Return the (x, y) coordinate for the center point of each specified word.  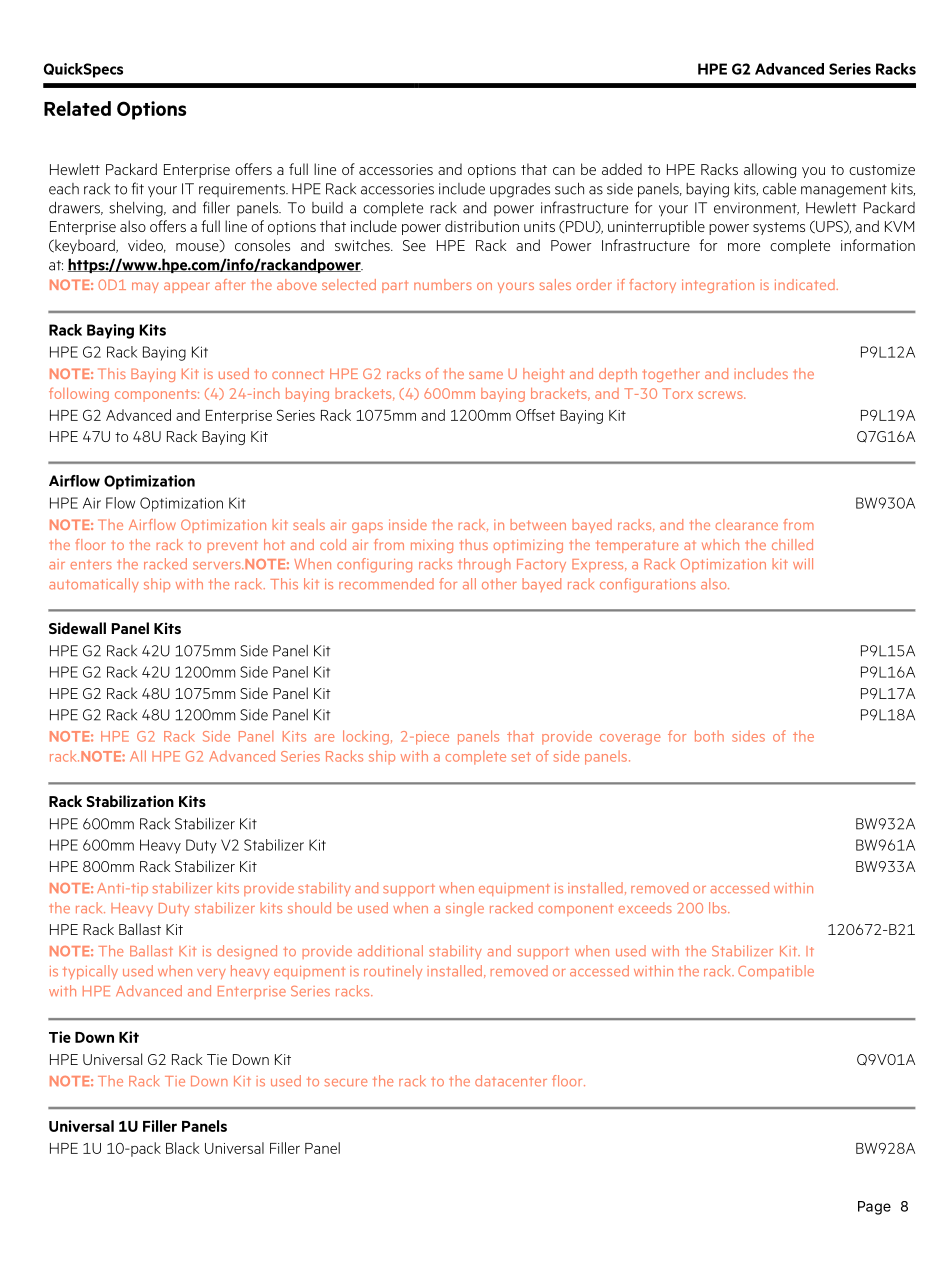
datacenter (511, 1081)
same (486, 375)
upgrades (520, 190)
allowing (770, 170)
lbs (719, 908)
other (499, 584)
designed (247, 952)
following (79, 394)
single (465, 909)
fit (137, 188)
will (803, 563)
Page (874, 1208)
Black (182, 1148)
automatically (94, 585)
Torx (677, 393)
